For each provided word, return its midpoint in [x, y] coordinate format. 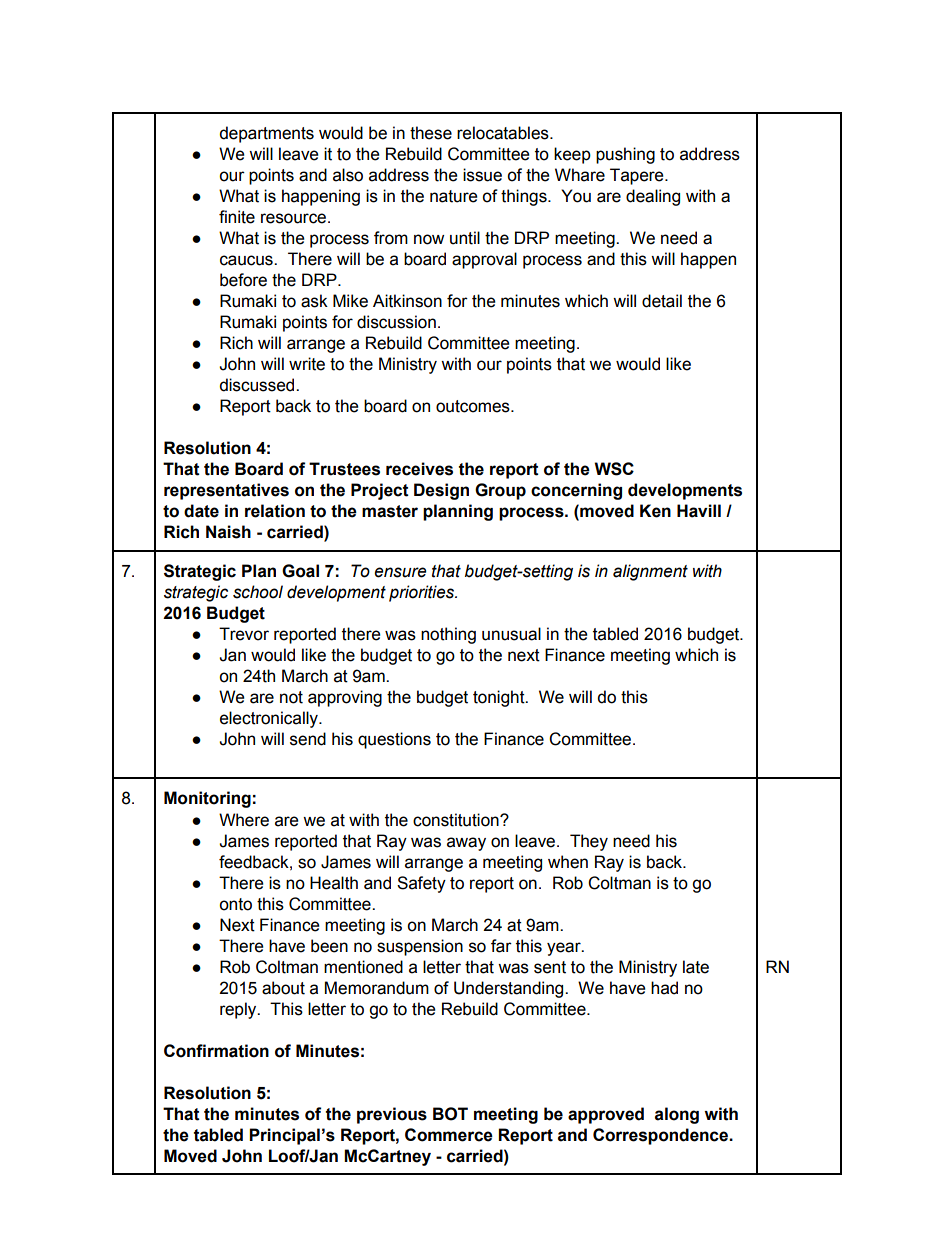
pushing [625, 155]
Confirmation [216, 1051]
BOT [450, 1114]
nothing [448, 635]
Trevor [244, 634]
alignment [650, 572]
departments [266, 134]
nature [454, 196]
